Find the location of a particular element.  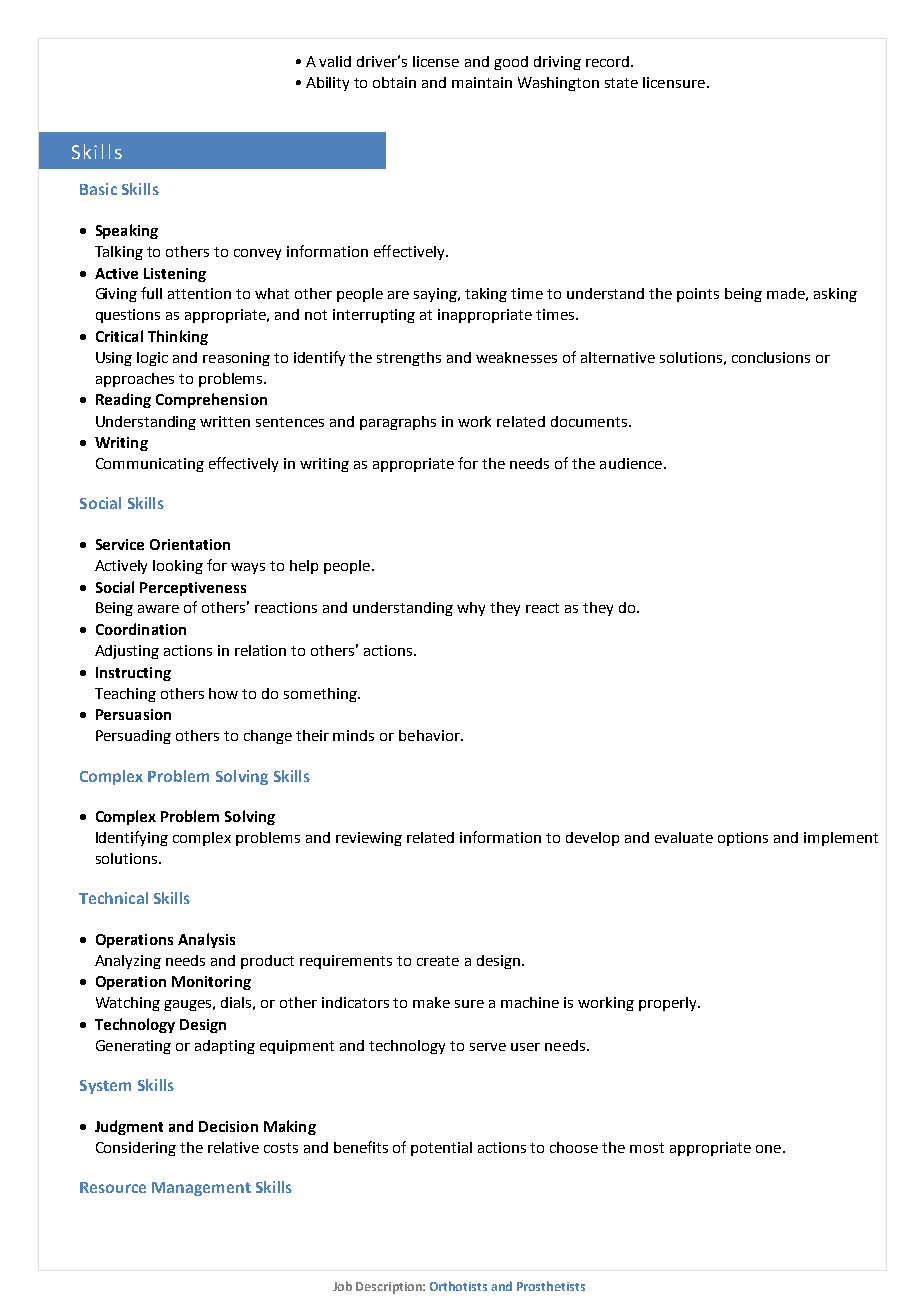

one is located at coordinates (768, 1149).
